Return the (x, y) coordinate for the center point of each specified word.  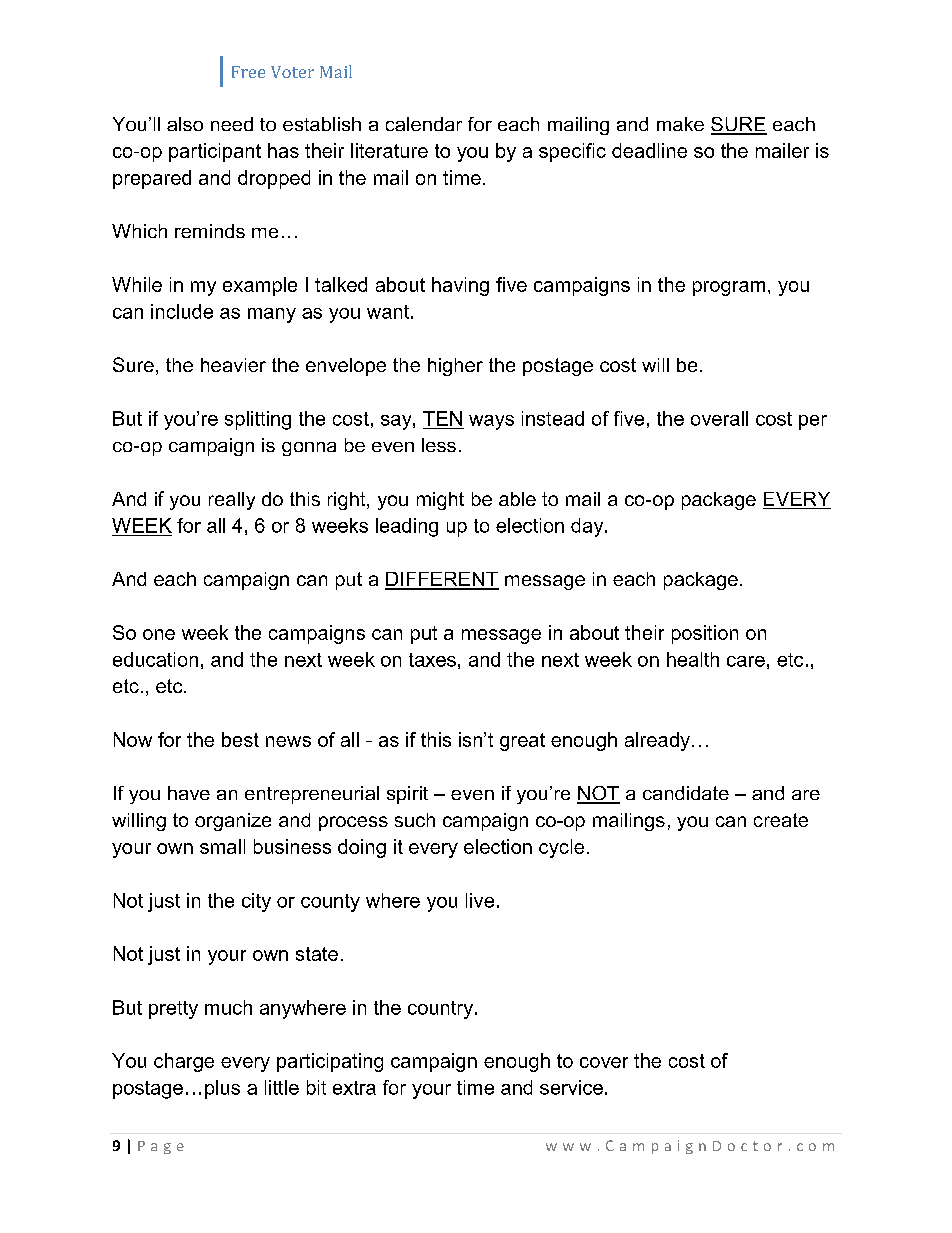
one (159, 634)
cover (604, 1062)
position (705, 634)
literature (389, 150)
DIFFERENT (442, 580)
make (680, 124)
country (442, 1010)
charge (184, 1062)
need (232, 124)
